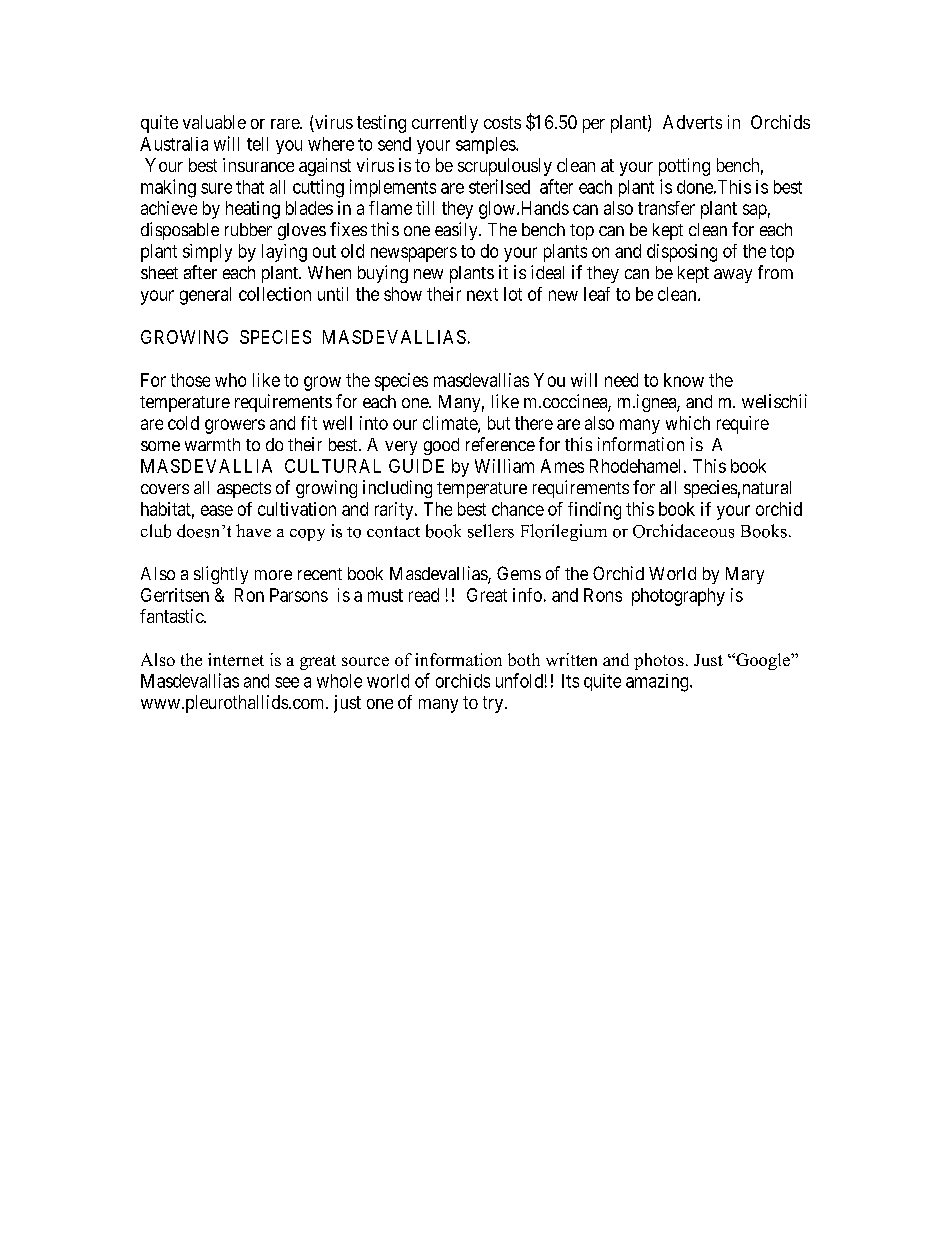 The height and width of the screenshot is (1233, 952). What do you see at coordinates (486, 145) in the screenshot?
I see `samples` at bounding box center [486, 145].
